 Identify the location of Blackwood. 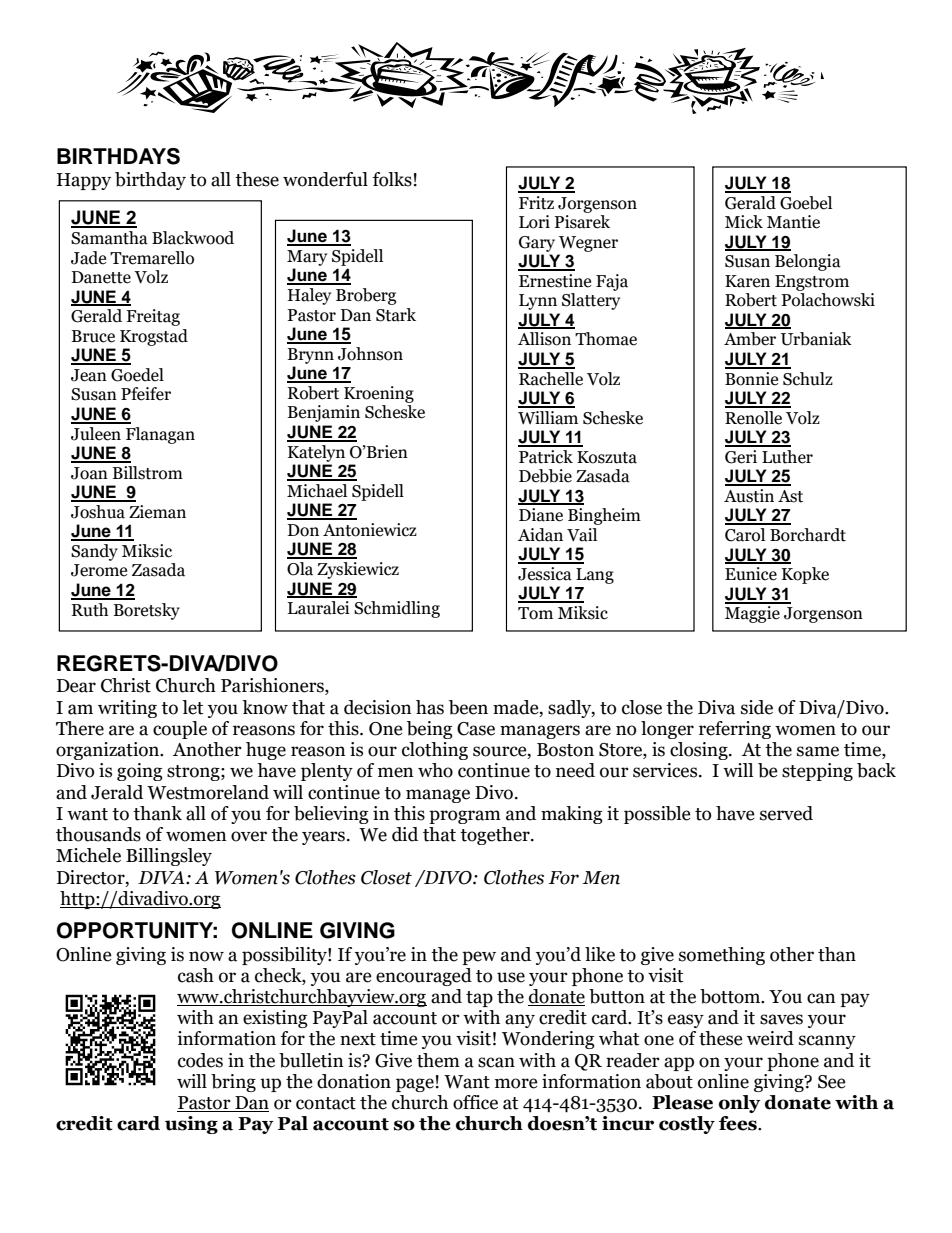
(193, 238).
